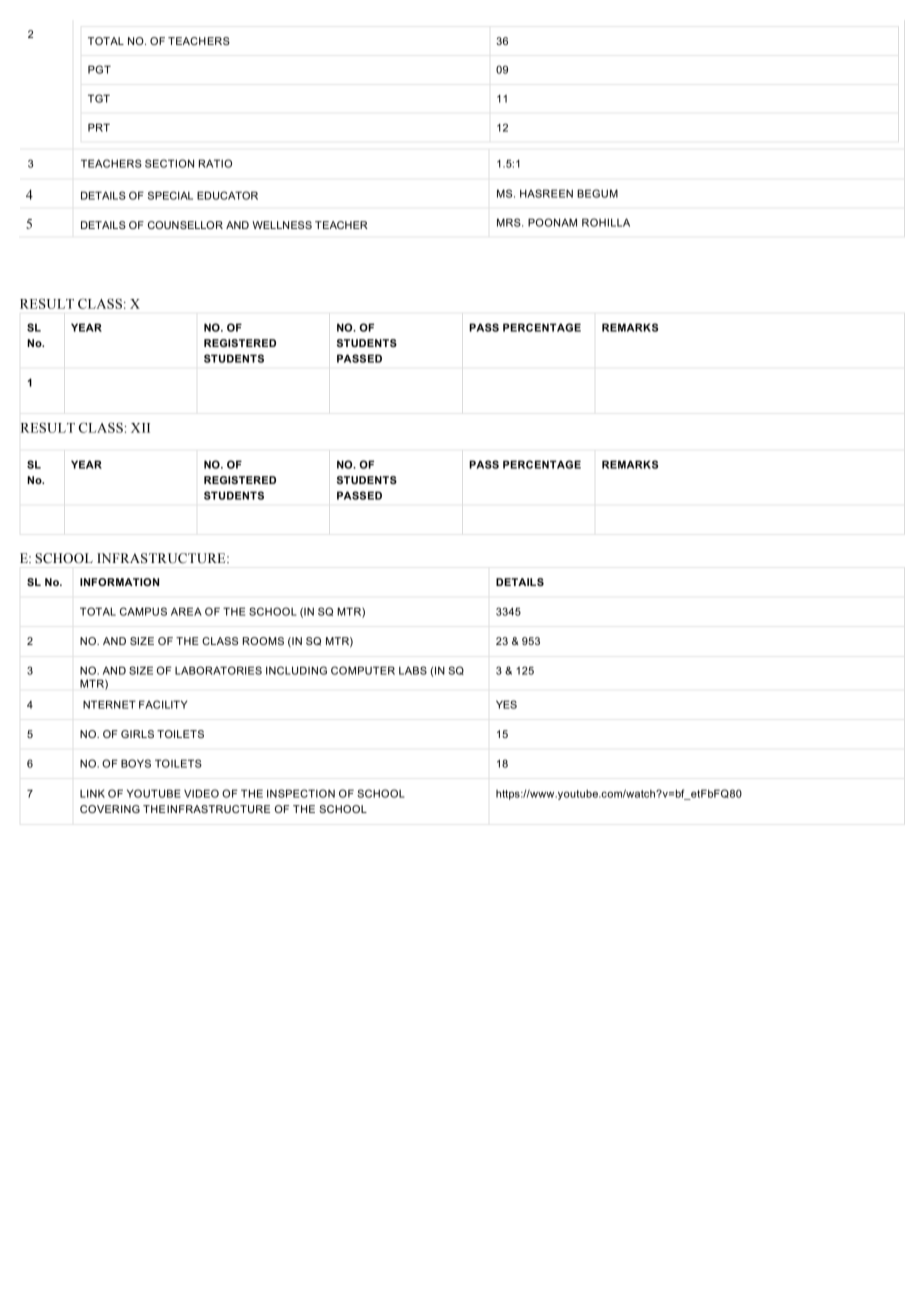  What do you see at coordinates (136, 763) in the screenshot?
I see `BOYS` at bounding box center [136, 763].
